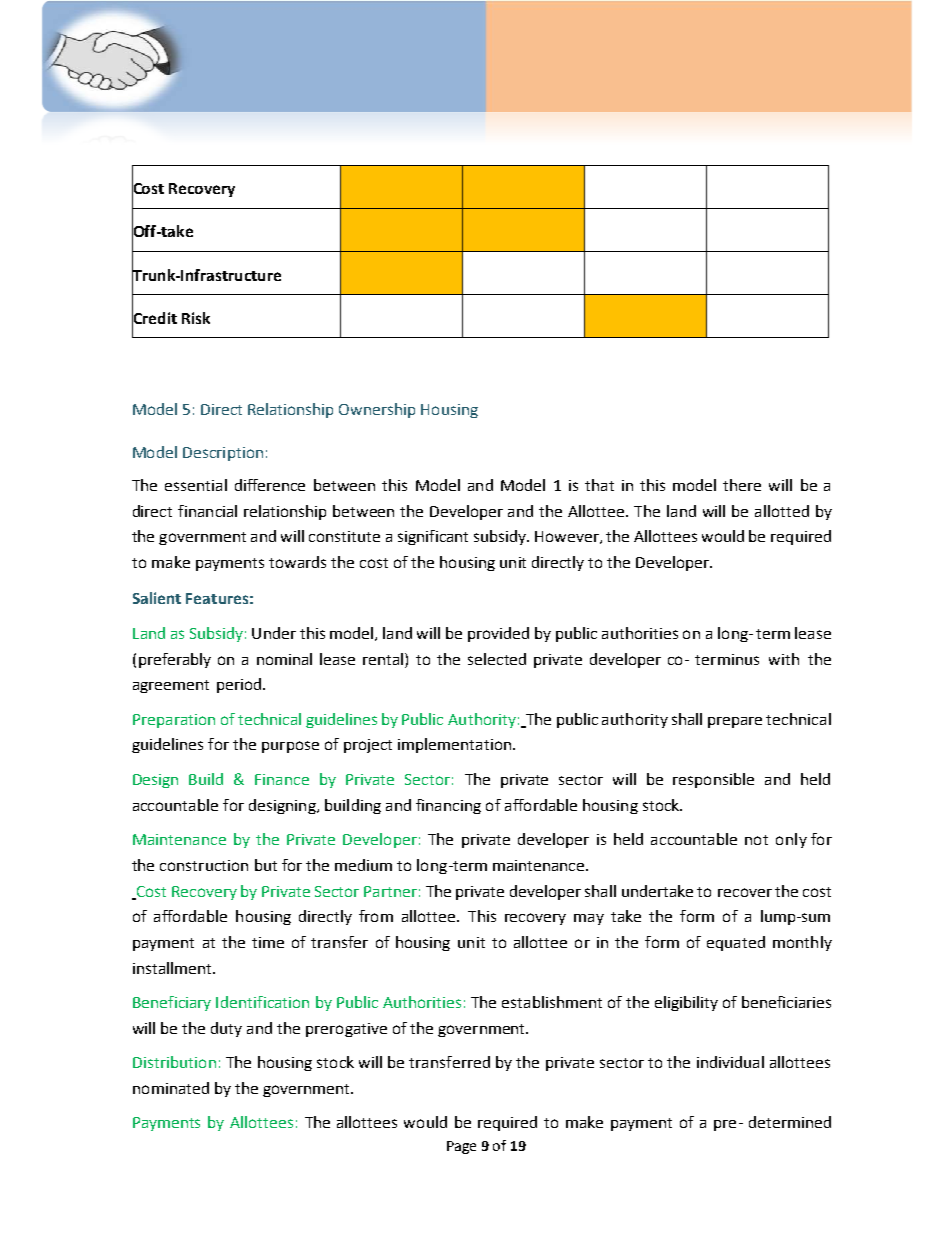  Describe the element at coordinates (207, 511) in the document. I see `financial` at that location.
